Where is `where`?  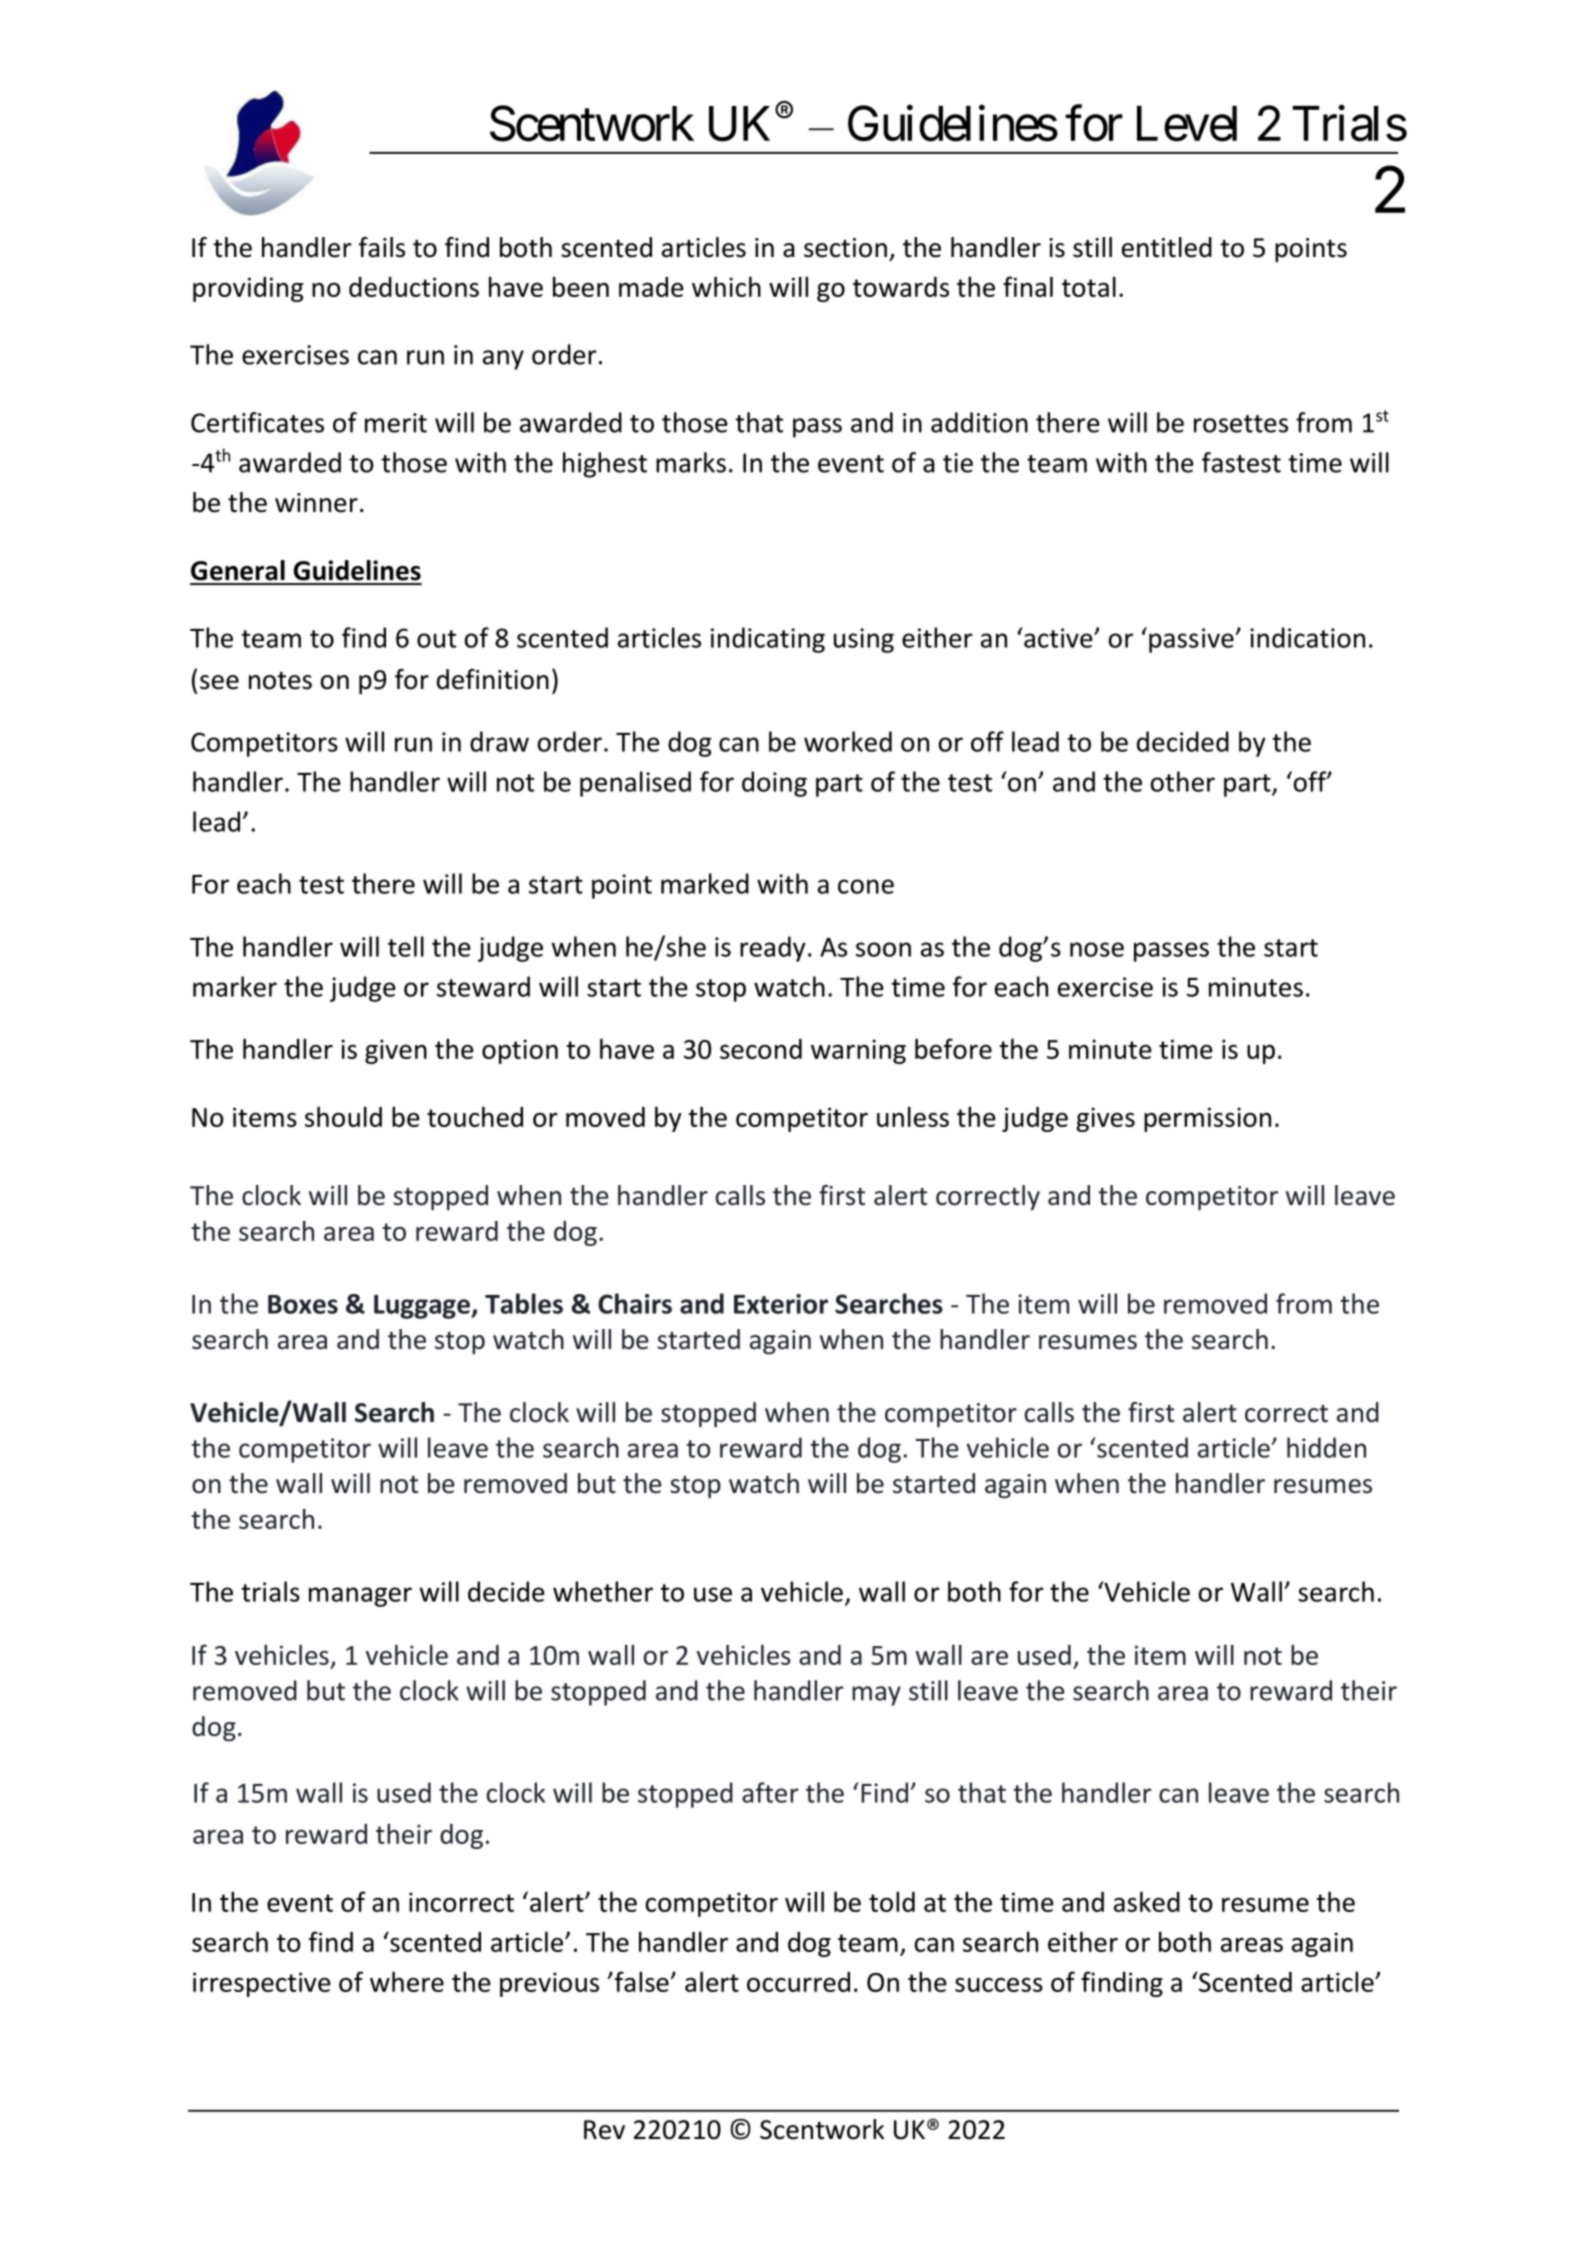 where is located at coordinates (407, 1981).
